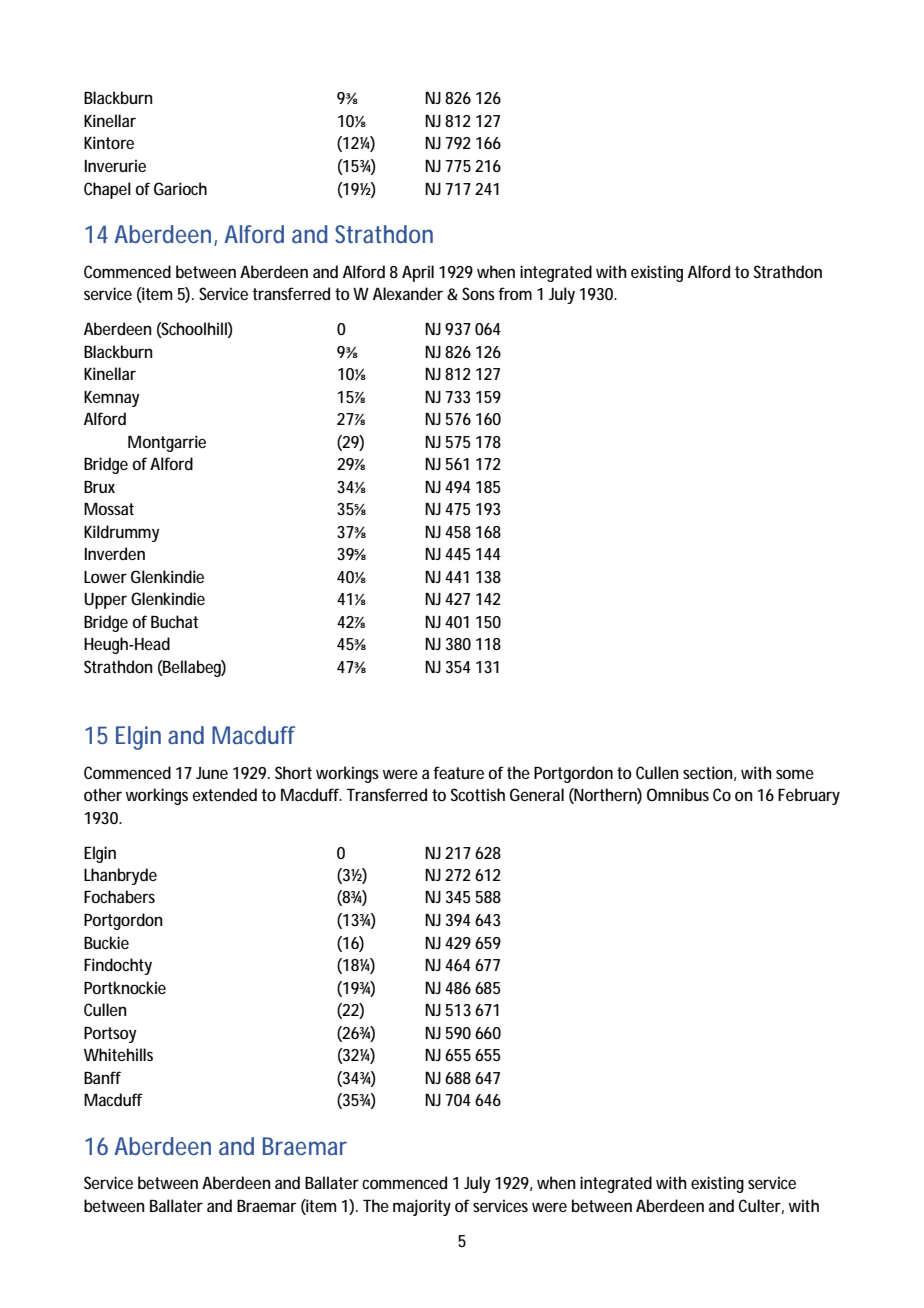 Image resolution: width=924 pixels, height=1308 pixels. I want to click on June, so click(212, 773).
